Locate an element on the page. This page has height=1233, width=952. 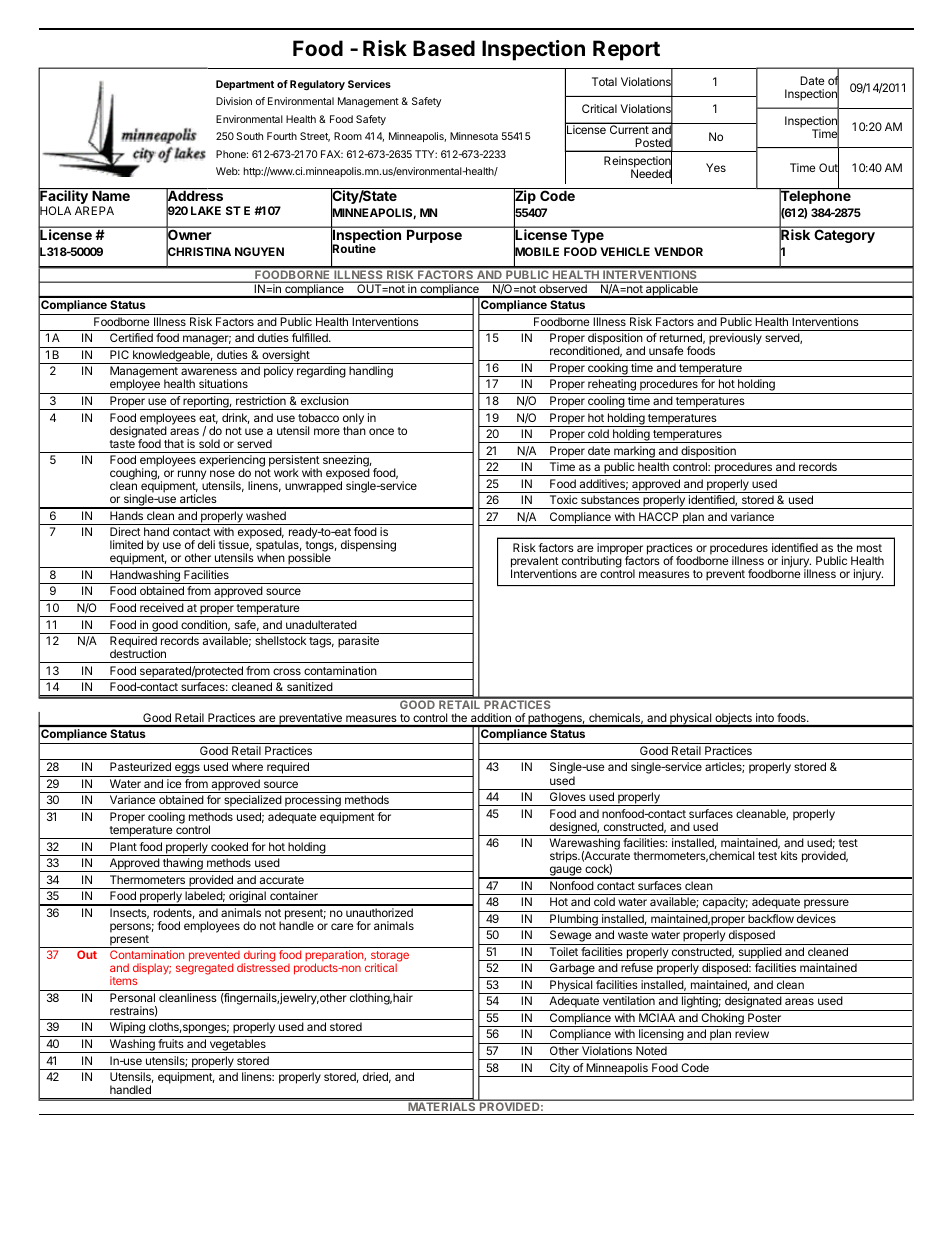
deli is located at coordinates (206, 544).
